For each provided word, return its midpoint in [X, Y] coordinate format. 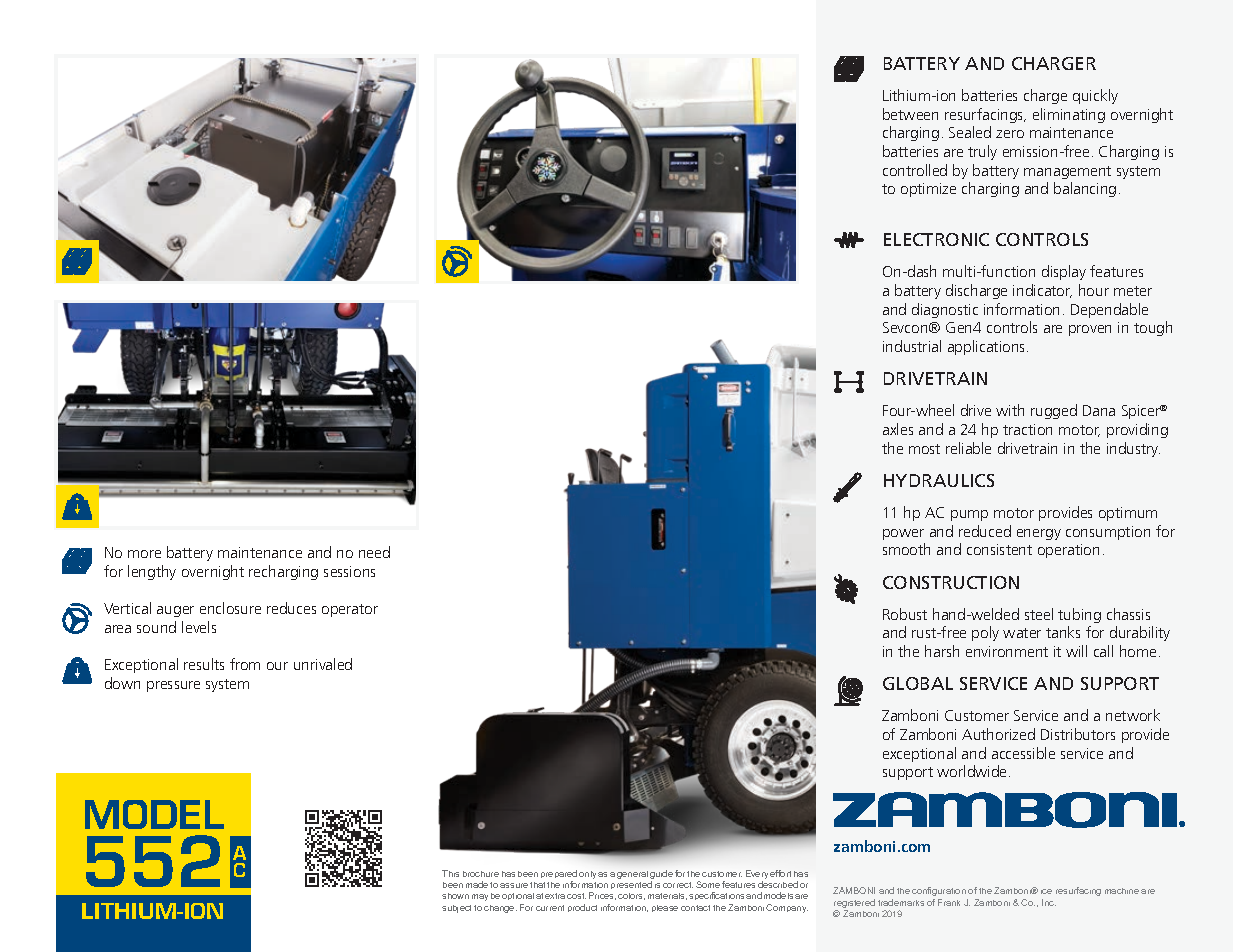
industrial [912, 346]
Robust [905, 614]
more [144, 554]
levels [199, 627]
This [450, 873]
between [910, 114]
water [1022, 633]
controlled [915, 170]
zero [1010, 134]
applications [988, 347]
